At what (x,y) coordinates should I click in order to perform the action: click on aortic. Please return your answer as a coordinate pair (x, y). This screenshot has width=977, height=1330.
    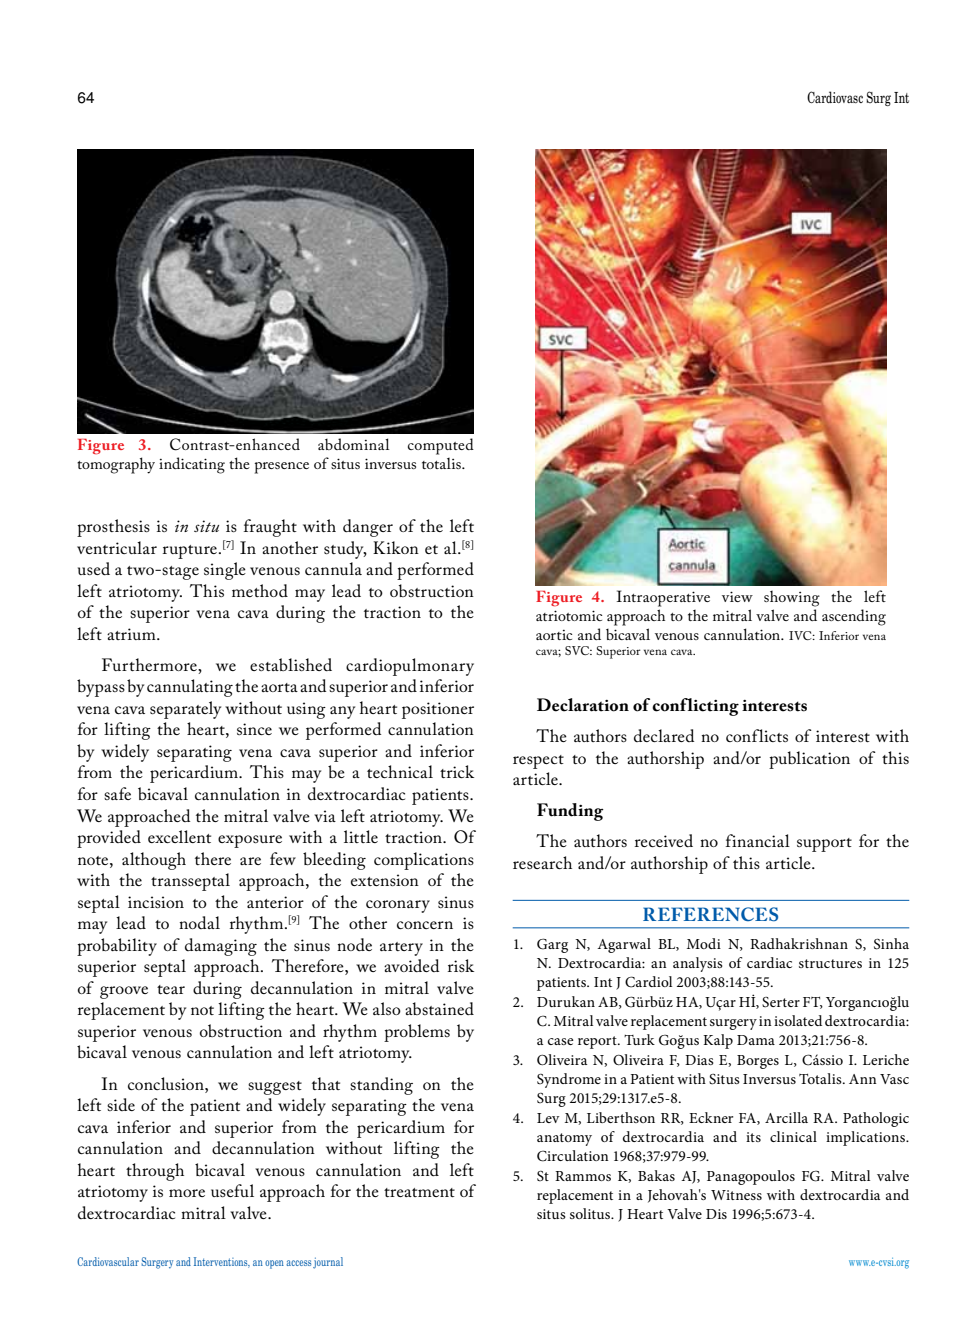
    Looking at the image, I should click on (554, 635).
